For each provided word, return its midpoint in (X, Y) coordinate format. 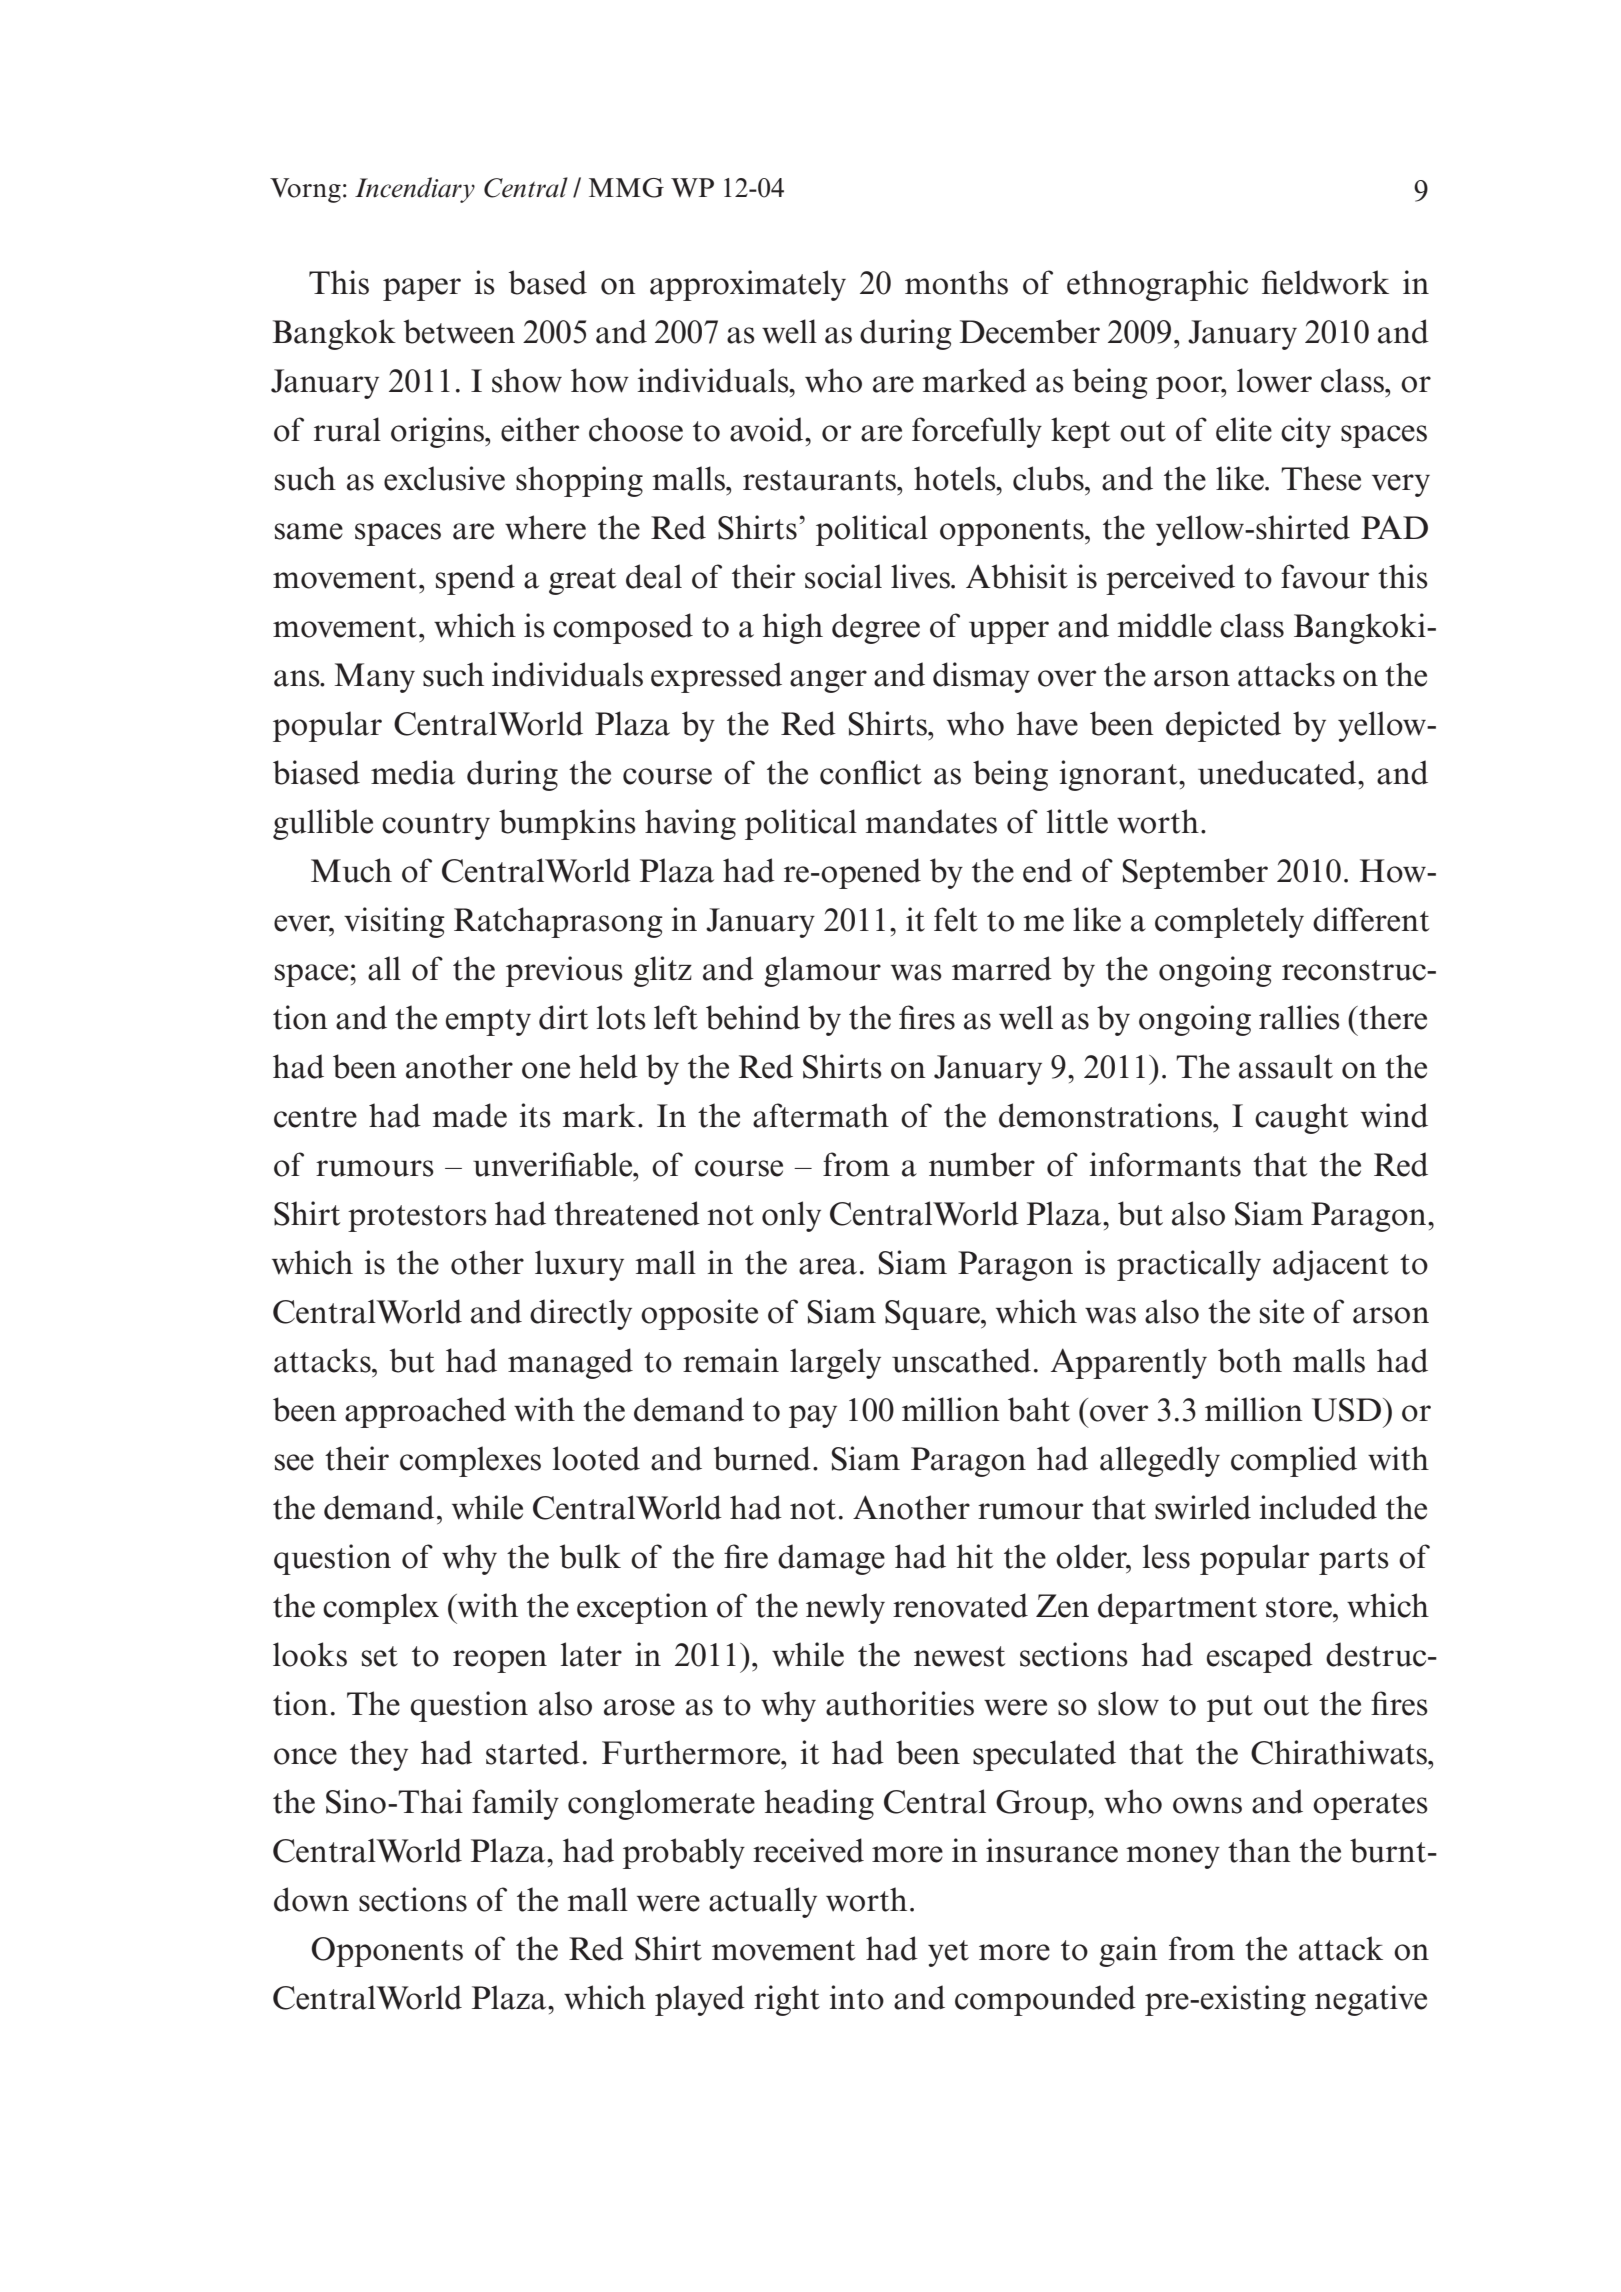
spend (475, 579)
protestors (417, 1218)
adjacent (1331, 1265)
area (828, 1266)
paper (422, 289)
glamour (822, 971)
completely (1229, 922)
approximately (748, 285)
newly (845, 1608)
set (380, 1656)
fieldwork (1325, 282)
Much (351, 870)
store (1300, 1607)
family (515, 1804)
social (843, 576)
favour (1325, 576)
